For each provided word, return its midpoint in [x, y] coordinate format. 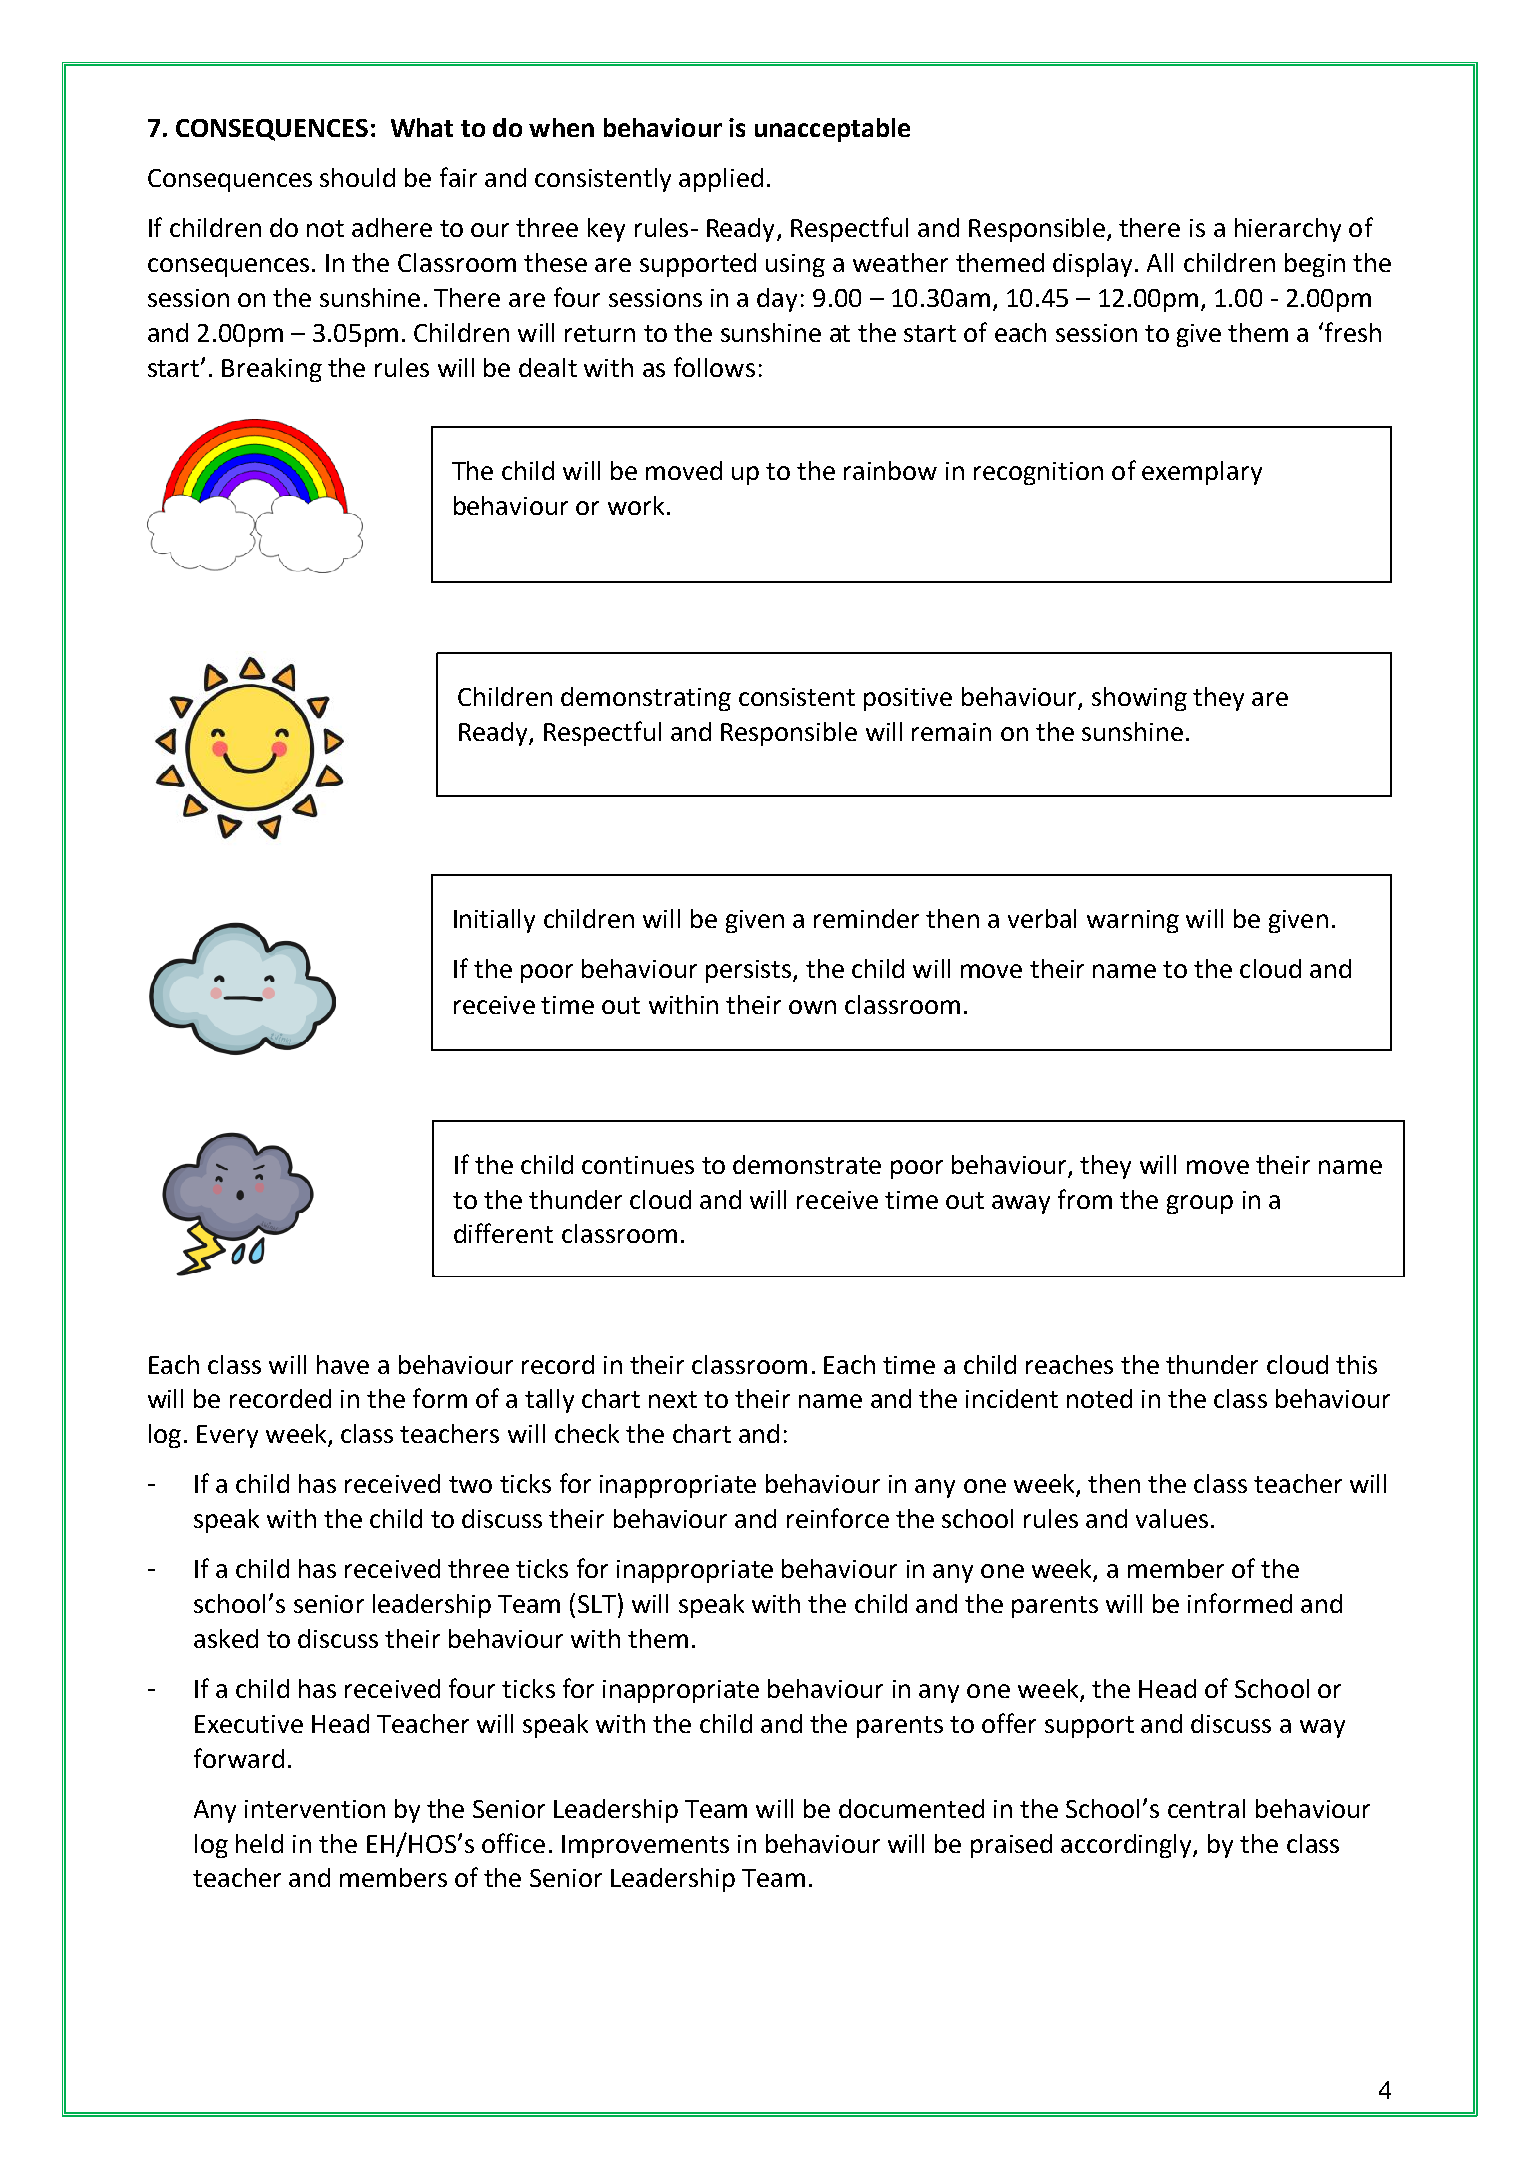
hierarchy [1288, 230]
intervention [315, 1809]
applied [721, 180]
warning [1133, 921]
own [812, 1007]
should [357, 177]
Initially [494, 921]
